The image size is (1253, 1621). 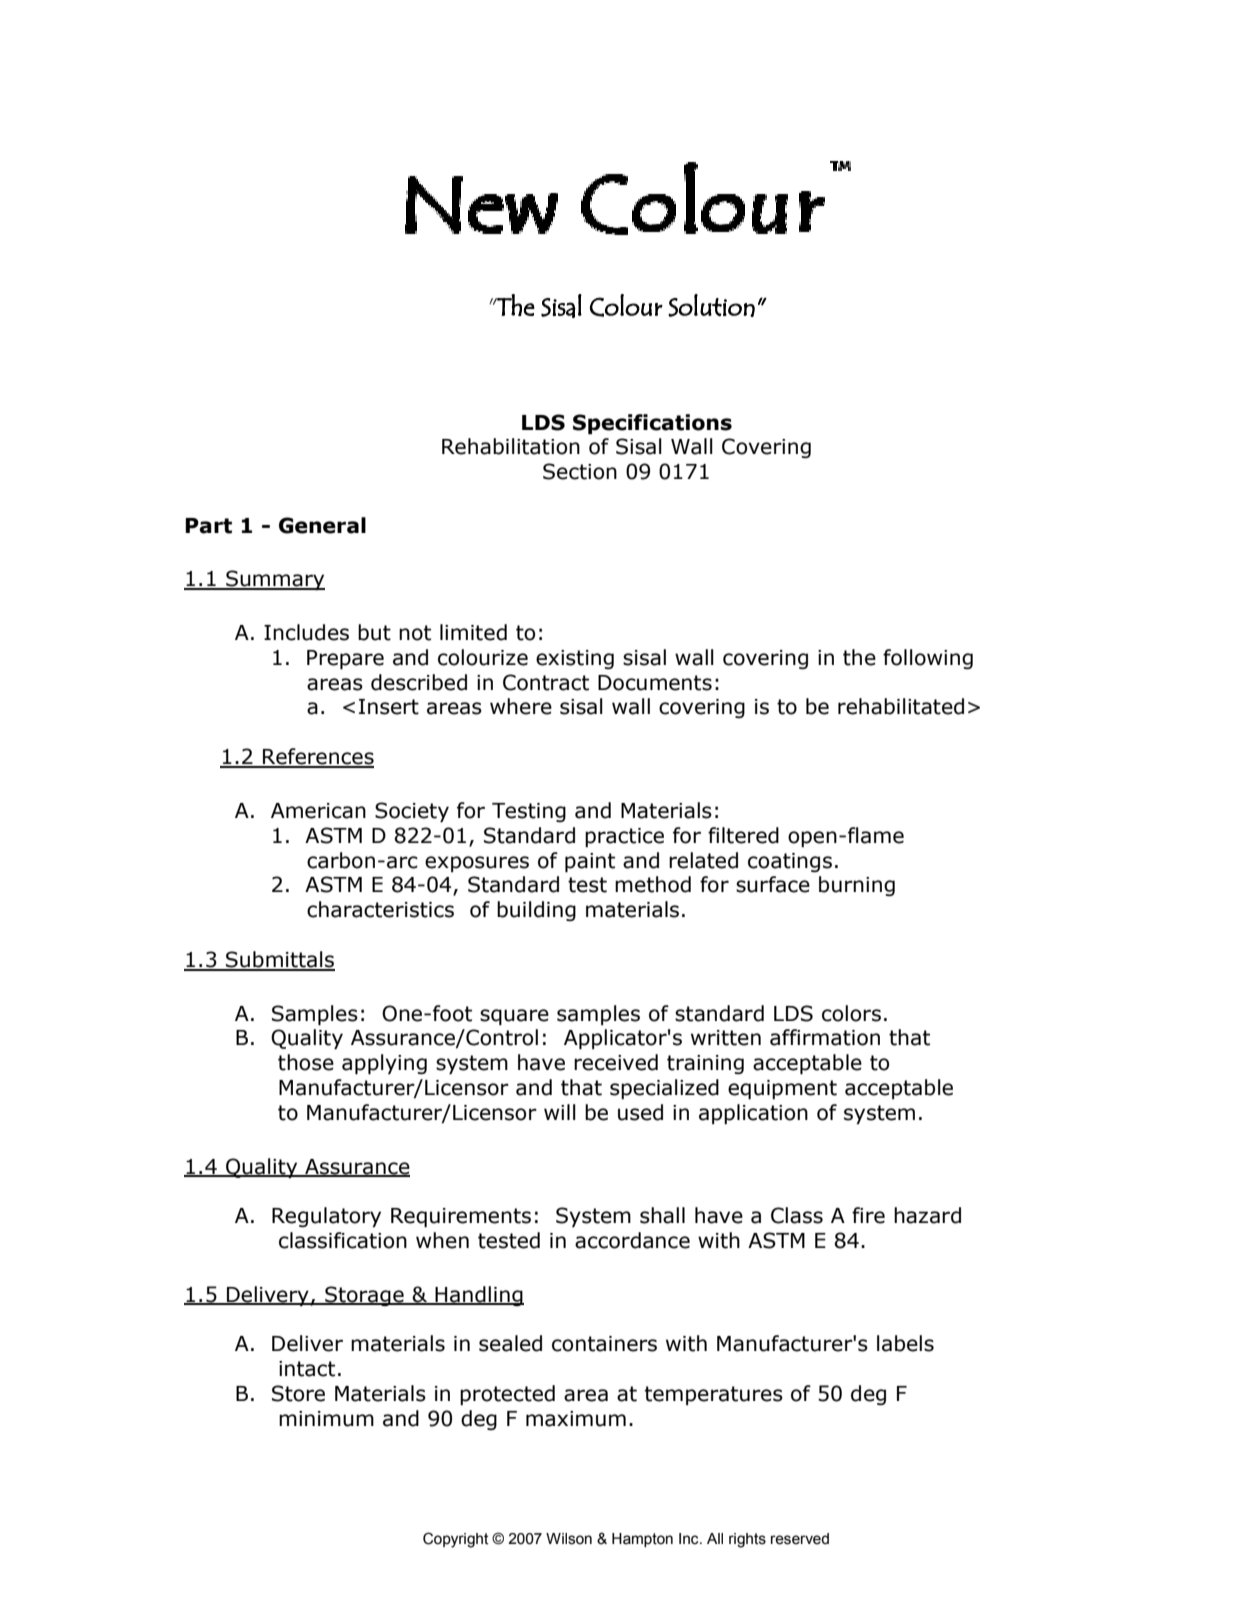 What do you see at coordinates (711, 305) in the screenshot?
I see `Solution` at bounding box center [711, 305].
